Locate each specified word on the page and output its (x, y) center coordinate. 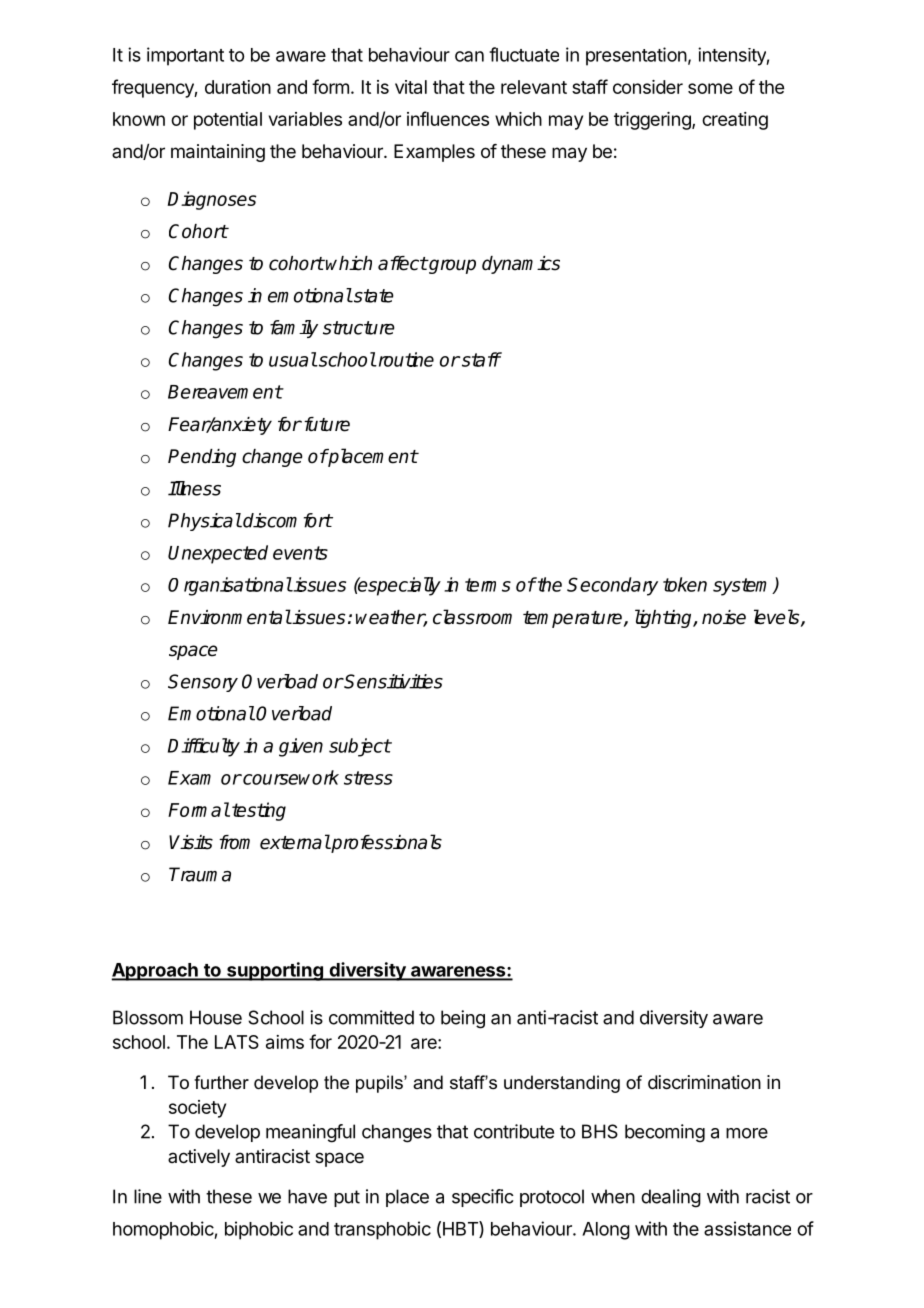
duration (238, 87)
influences (448, 118)
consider (648, 87)
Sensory (203, 683)
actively (199, 1158)
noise (724, 617)
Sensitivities (393, 681)
